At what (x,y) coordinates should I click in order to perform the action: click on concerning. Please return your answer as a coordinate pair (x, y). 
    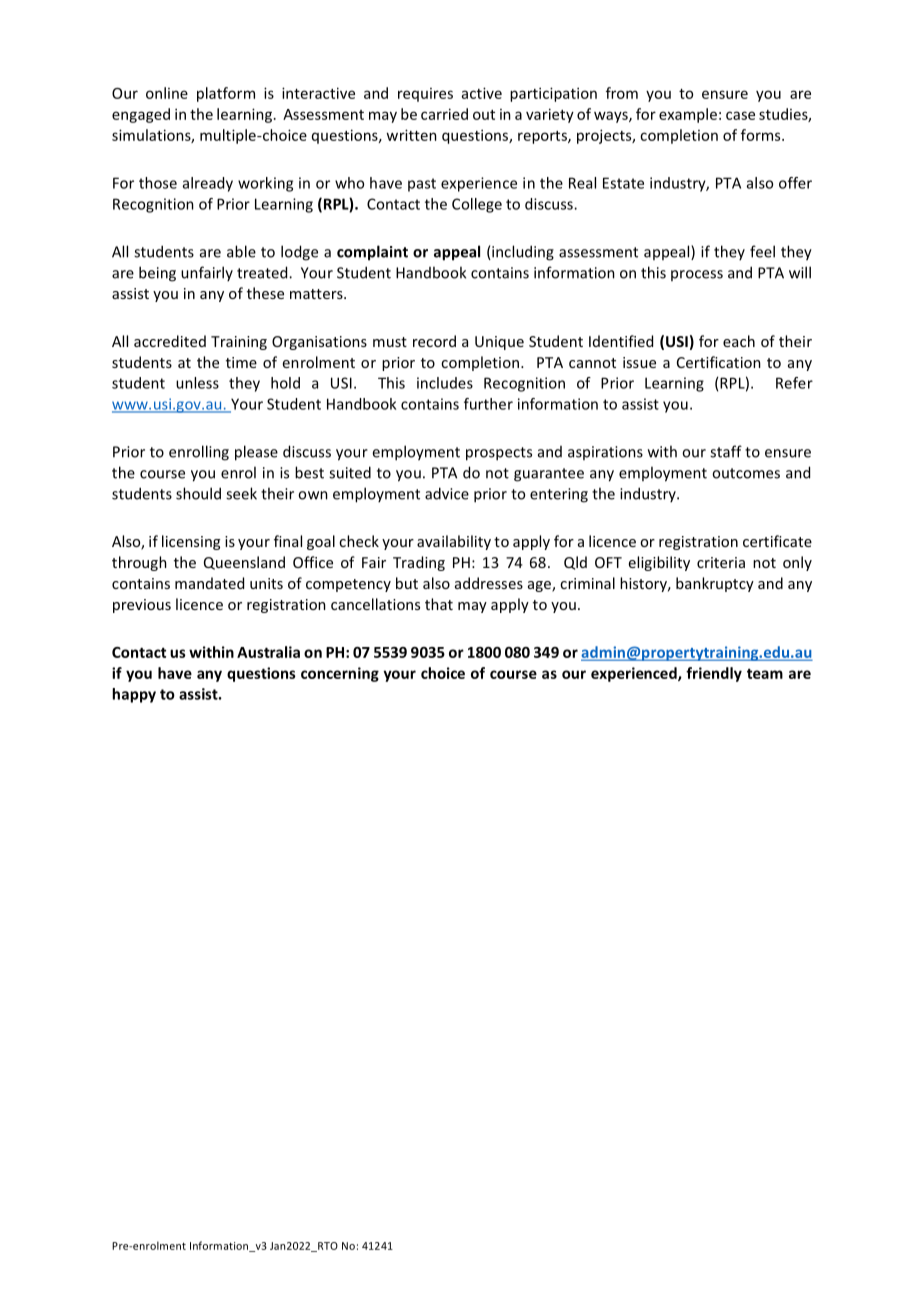
    Looking at the image, I should click on (340, 674).
